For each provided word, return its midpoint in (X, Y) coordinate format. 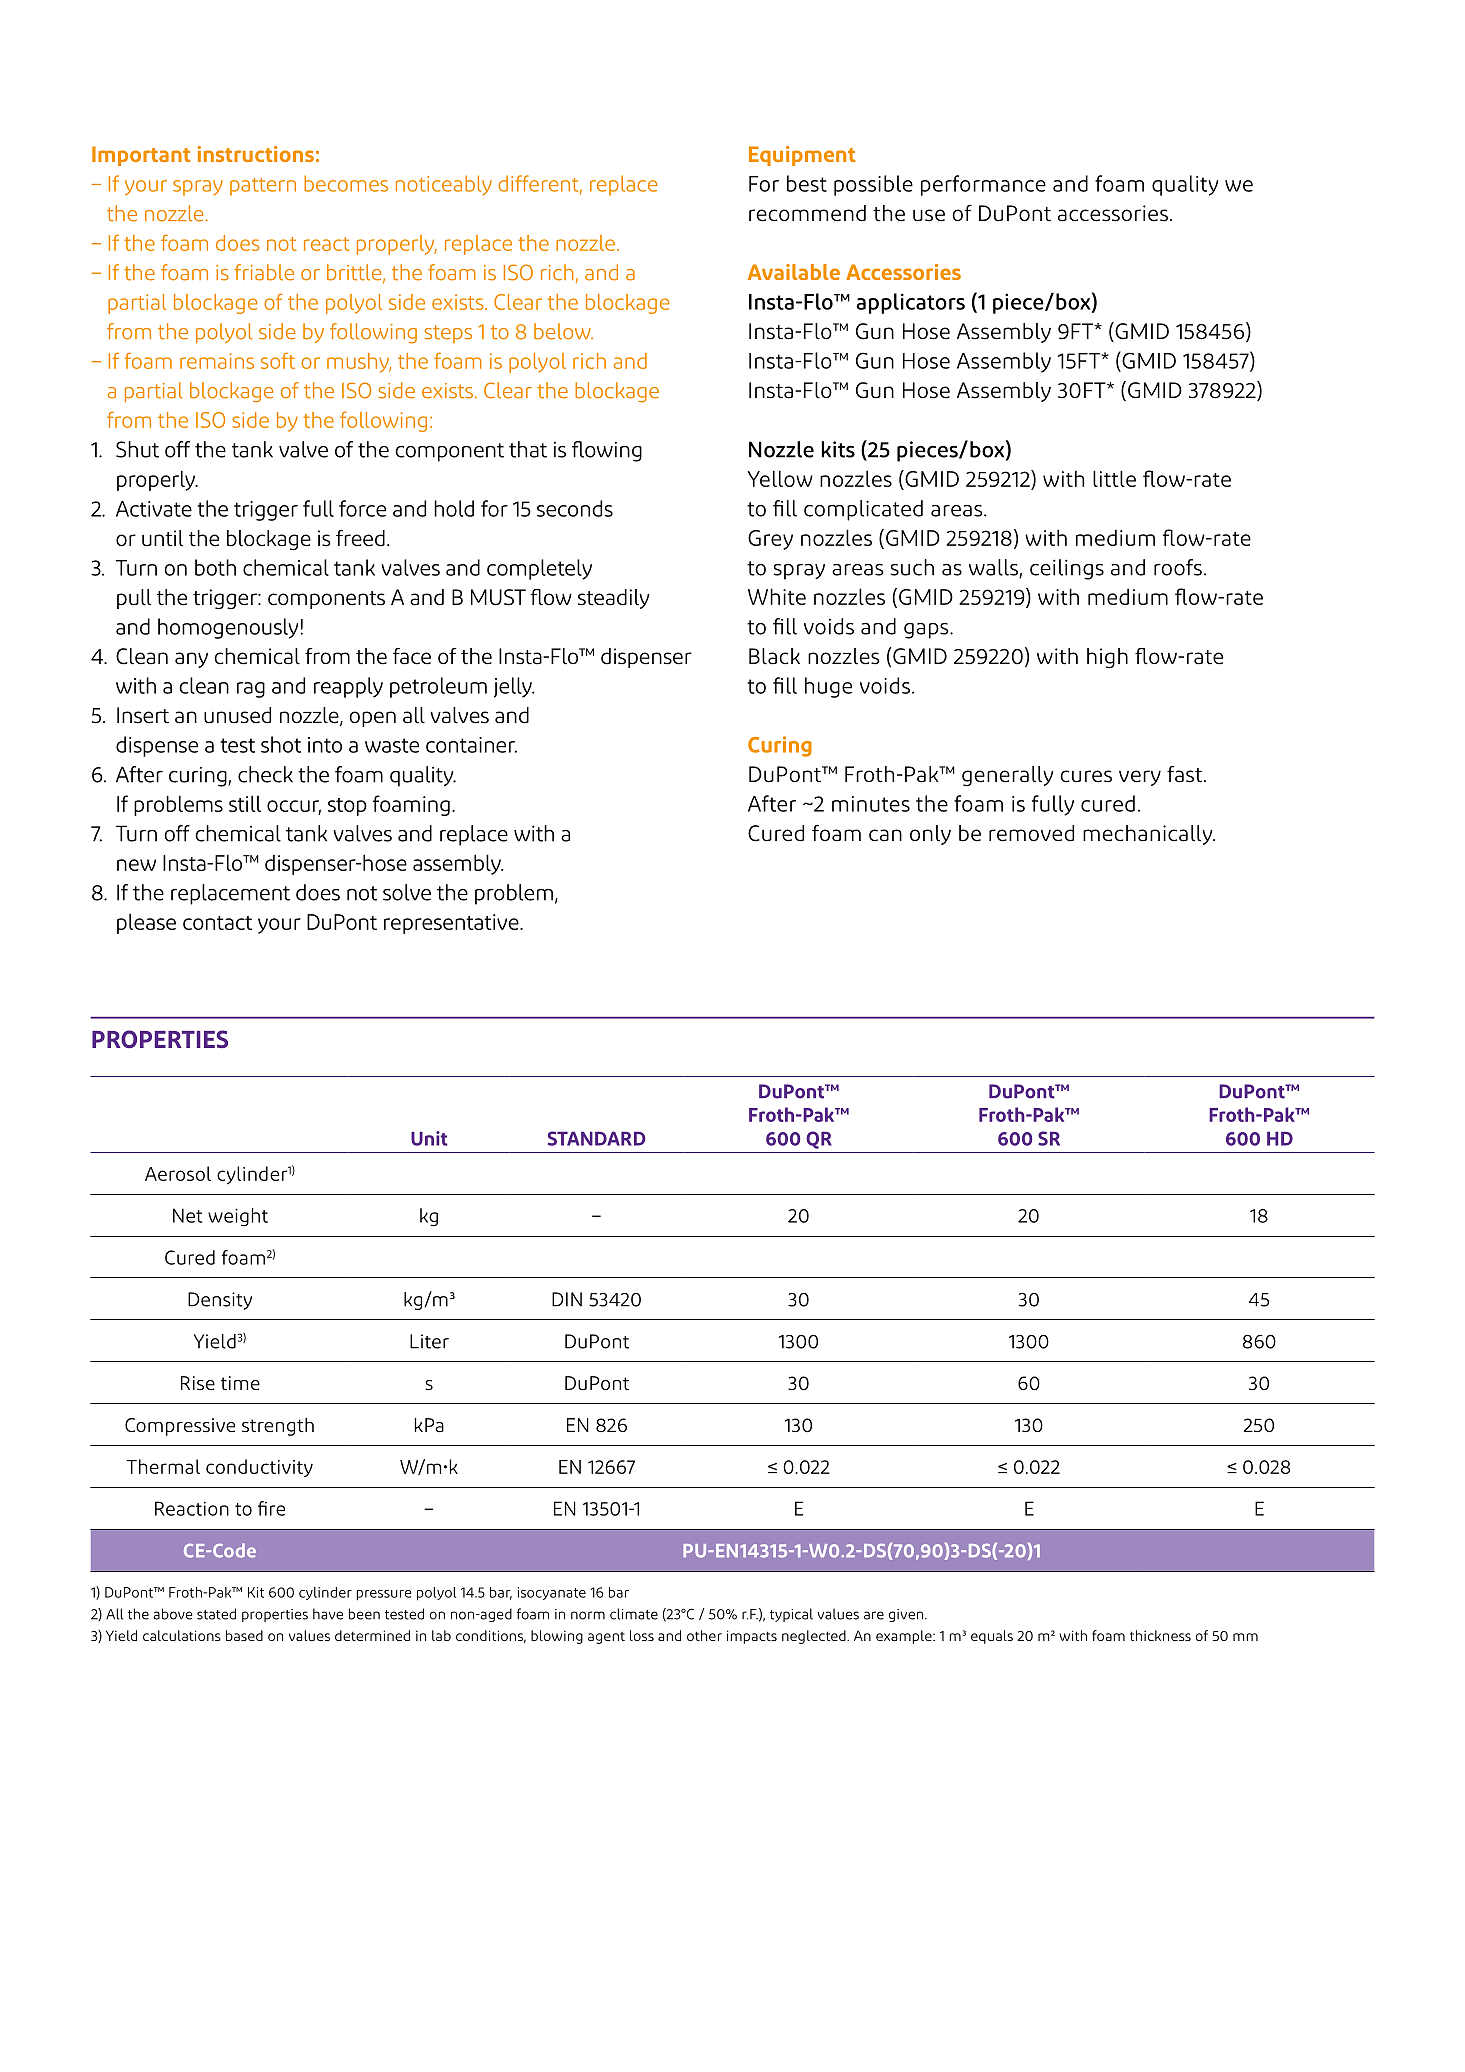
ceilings (1067, 569)
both (215, 567)
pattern (263, 187)
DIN (567, 1299)
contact (217, 923)
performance (983, 185)
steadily (614, 599)
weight (238, 1217)
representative (452, 924)
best (807, 183)
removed (1031, 833)
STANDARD (597, 1138)
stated (216, 1614)
